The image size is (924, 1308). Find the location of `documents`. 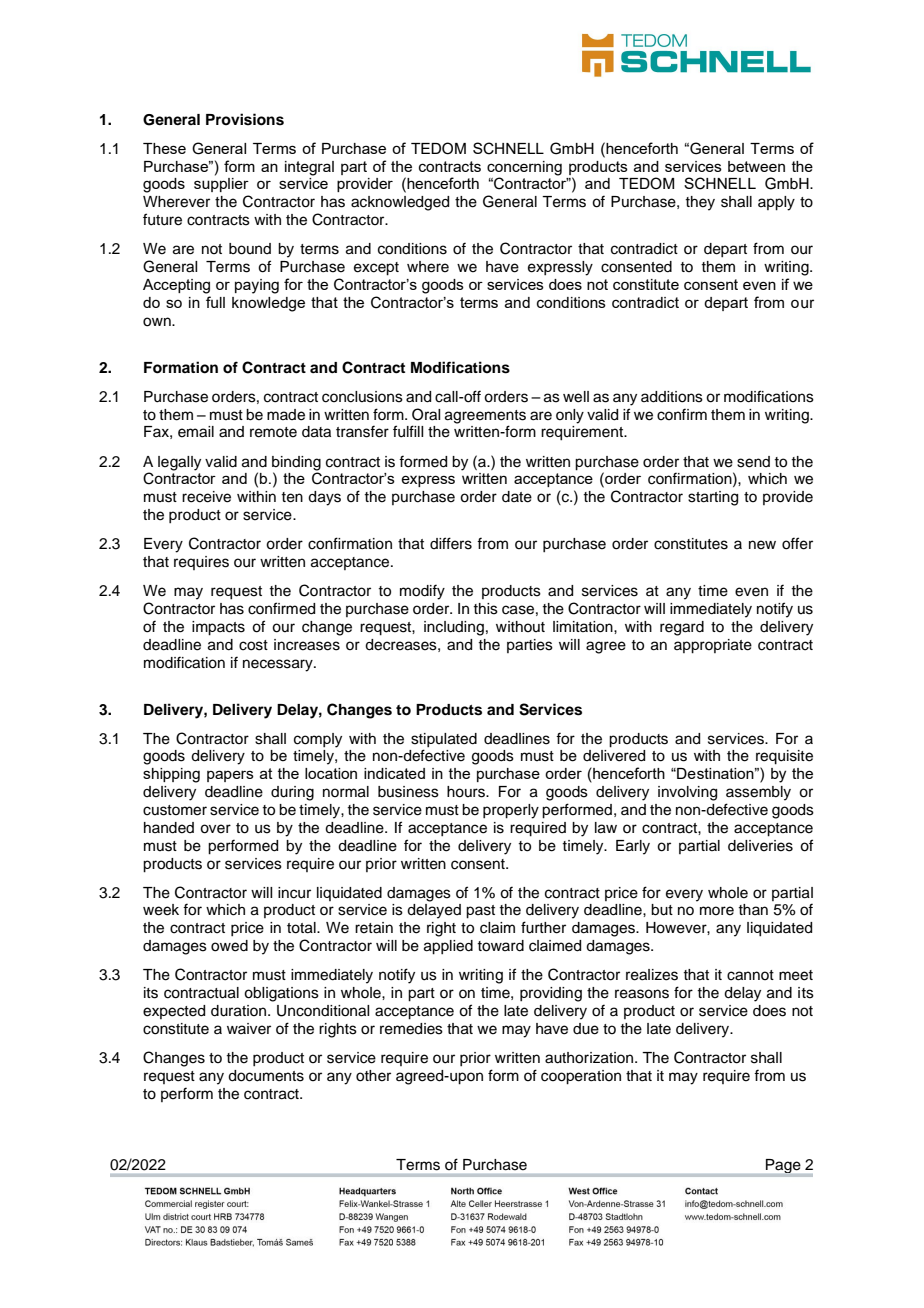

documents is located at coordinates (266, 1076).
